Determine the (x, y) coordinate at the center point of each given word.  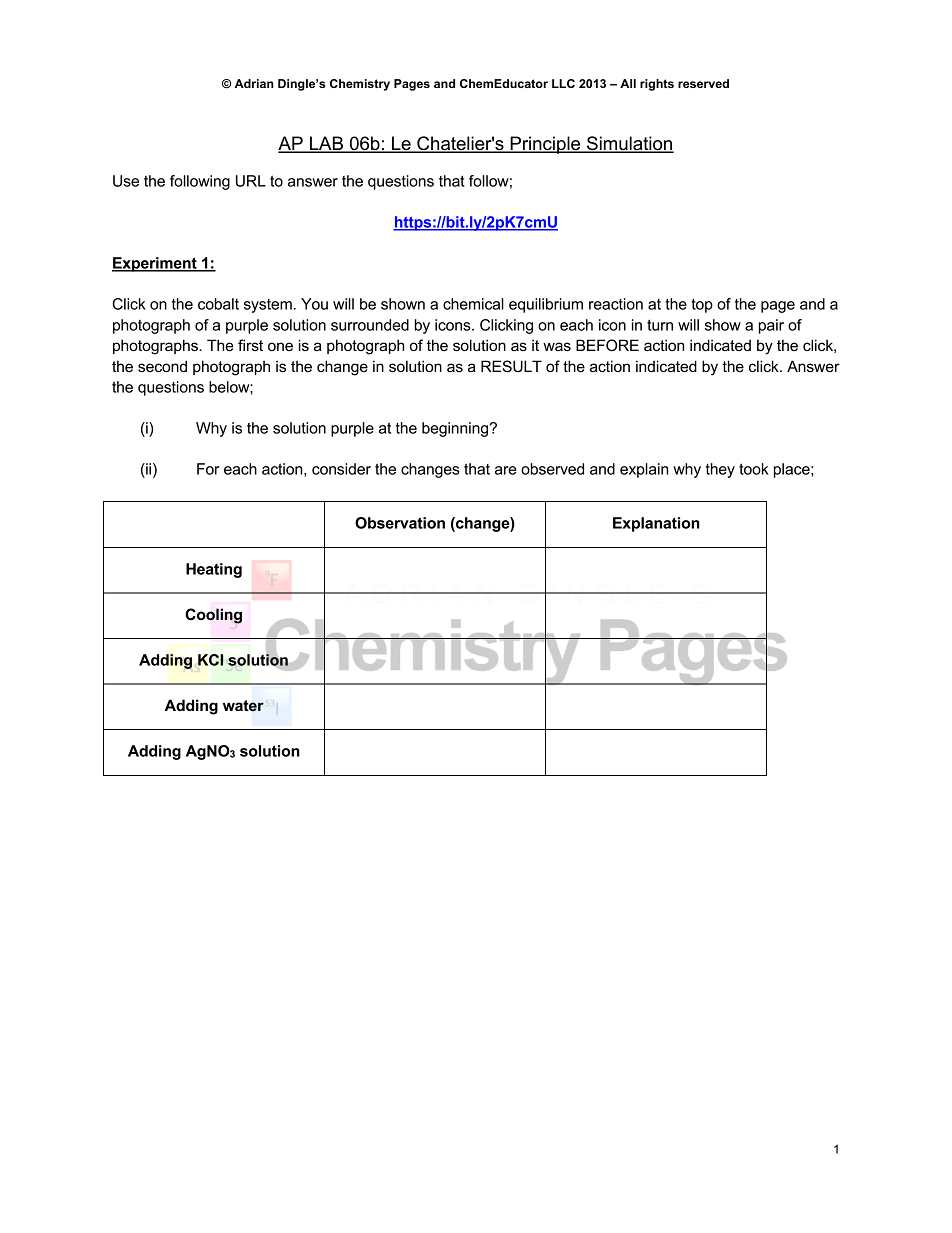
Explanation (656, 524)
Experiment (155, 264)
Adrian (254, 83)
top (702, 306)
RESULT (511, 366)
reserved (703, 83)
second (162, 366)
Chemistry (360, 85)
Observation (400, 523)
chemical (473, 304)
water (243, 706)
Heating (214, 570)
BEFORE (607, 345)
